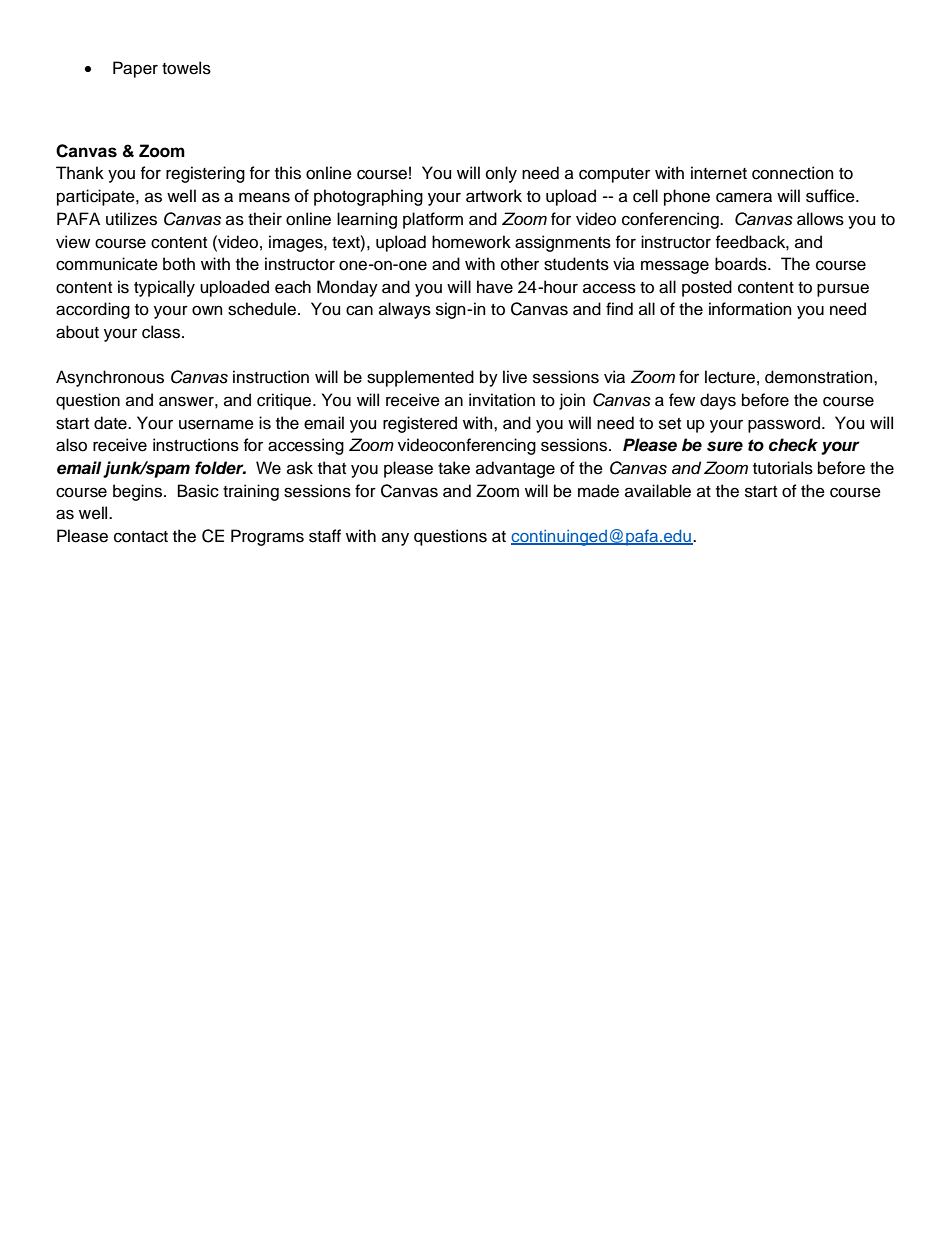 Image resolution: width=952 pixels, height=1233 pixels. What do you see at coordinates (395, 539) in the screenshot?
I see `any` at bounding box center [395, 539].
